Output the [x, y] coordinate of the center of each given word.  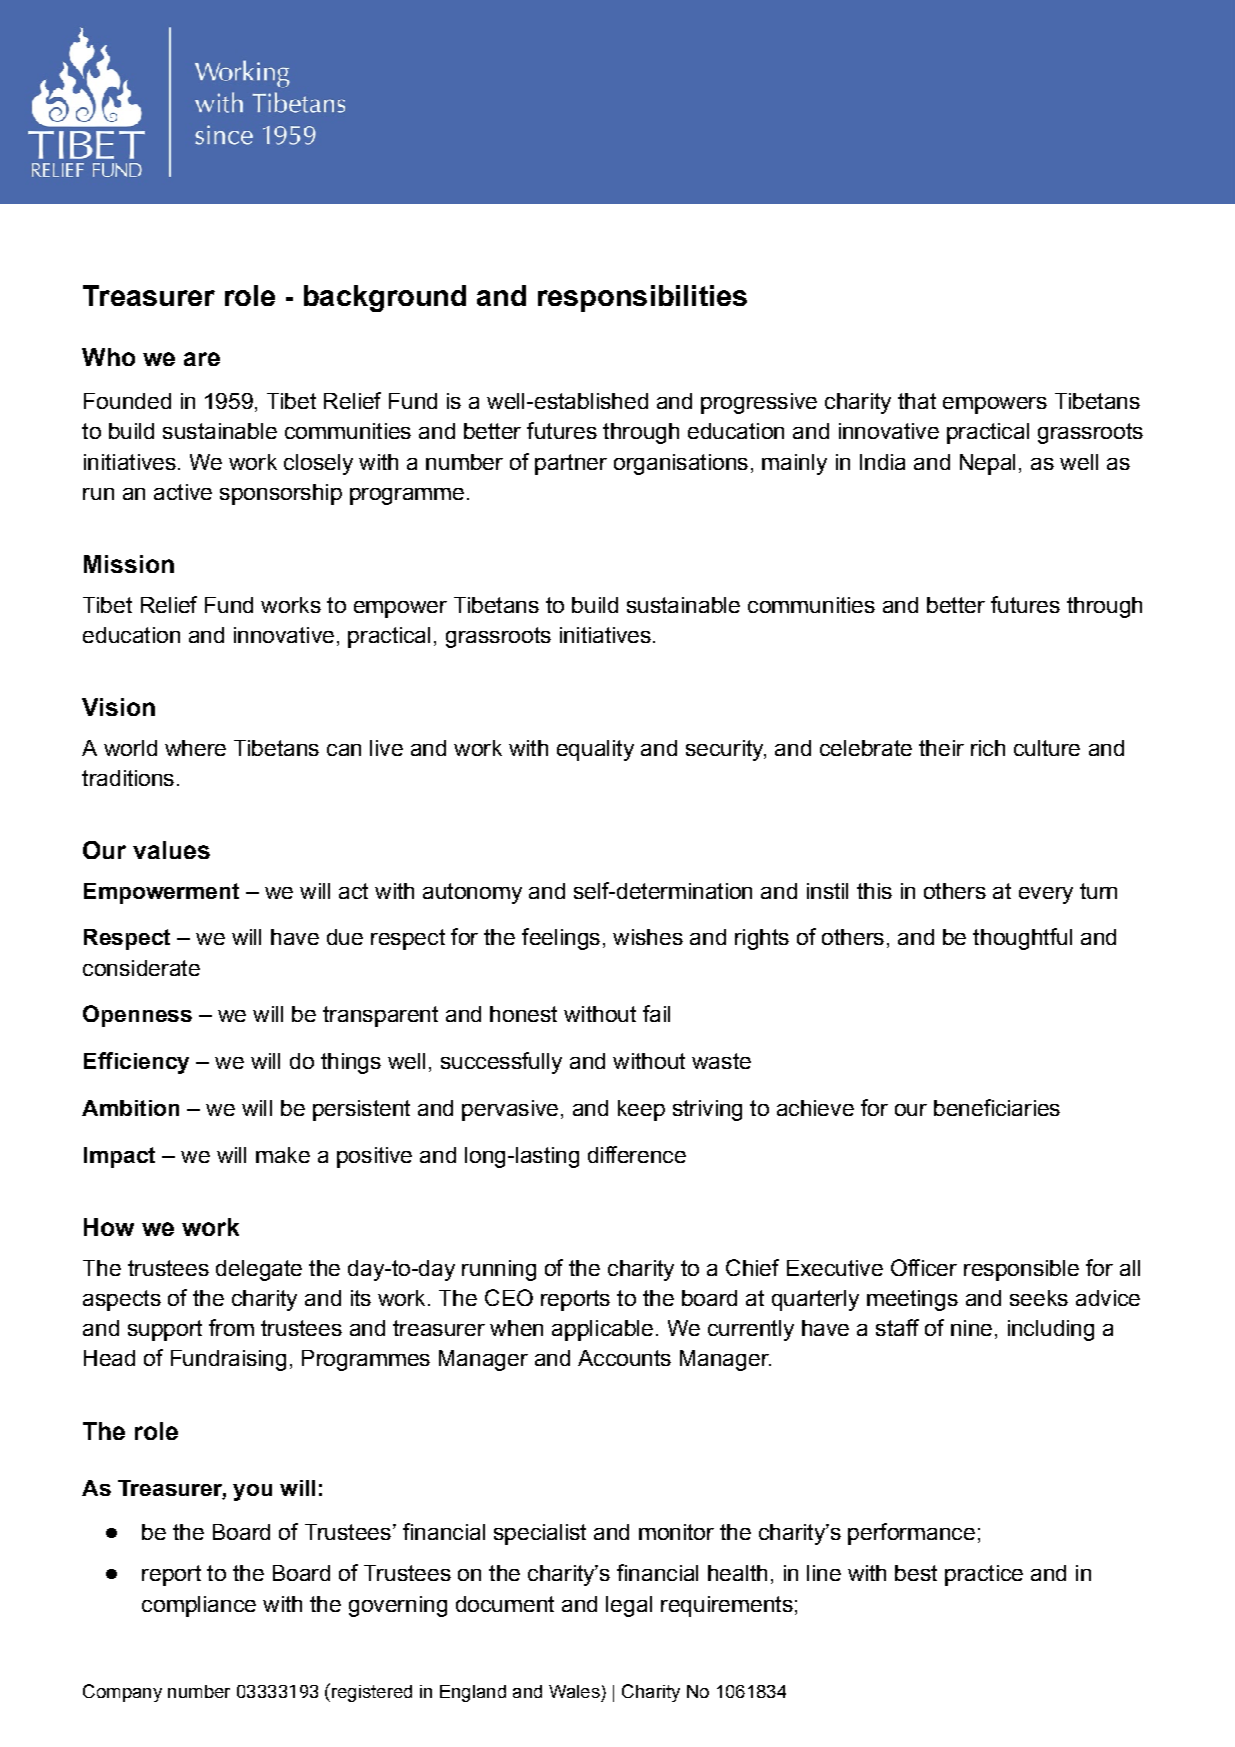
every [1046, 895]
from [231, 1327]
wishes [648, 937]
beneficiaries [997, 1107]
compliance [199, 1606]
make [283, 1155]
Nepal [987, 464]
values [171, 850]
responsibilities [642, 298]
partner [571, 464]
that [917, 401]
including [1051, 1330]
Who [108, 357]
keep [641, 1110]
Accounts [624, 1358]
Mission [129, 564]
